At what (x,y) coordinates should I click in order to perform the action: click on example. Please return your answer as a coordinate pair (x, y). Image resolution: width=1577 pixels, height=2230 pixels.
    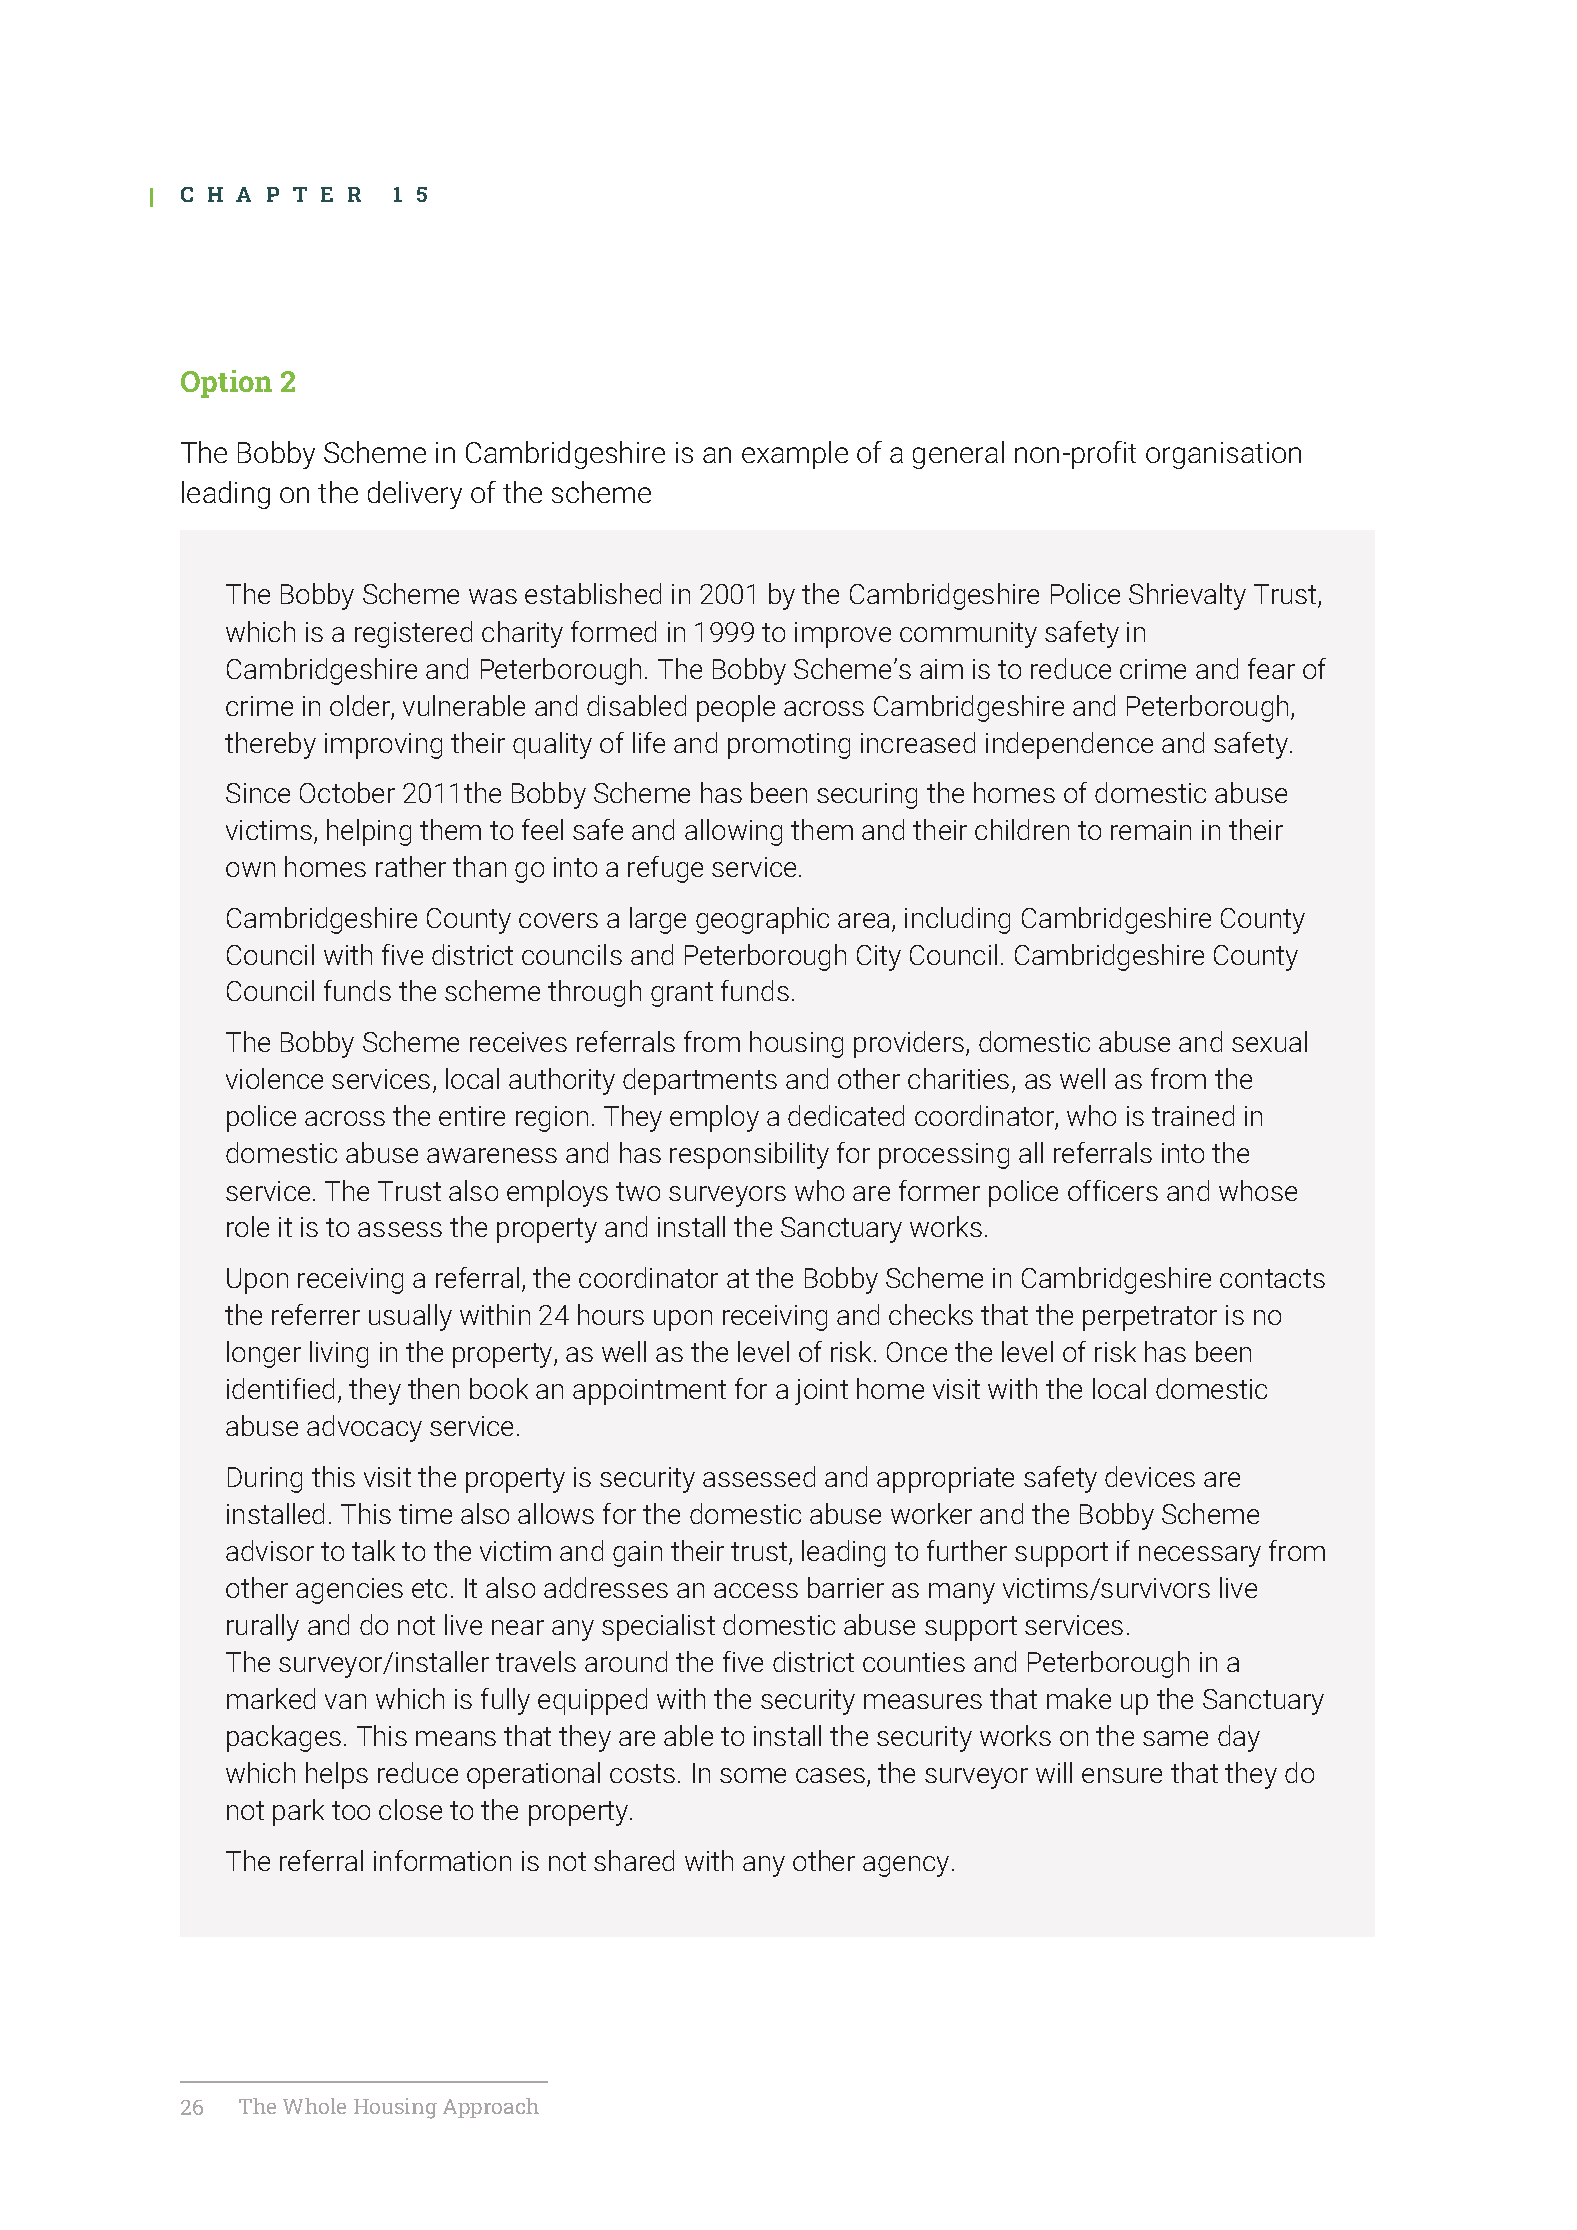
    Looking at the image, I should click on (795, 455).
